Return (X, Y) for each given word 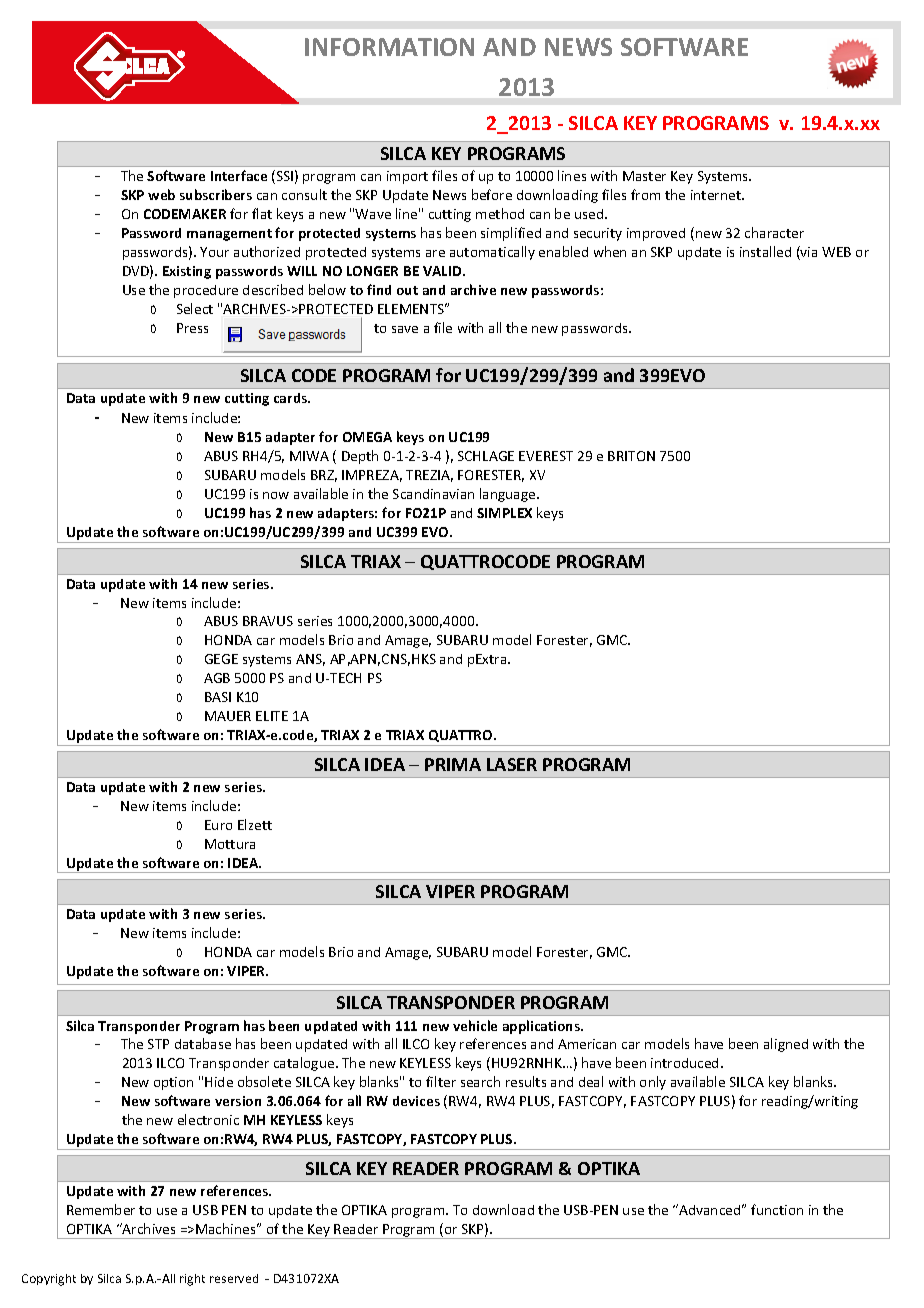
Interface (239, 175)
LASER (512, 764)
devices (416, 1101)
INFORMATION (389, 47)
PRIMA (453, 764)
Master (644, 176)
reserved (234, 1278)
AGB (217, 678)
